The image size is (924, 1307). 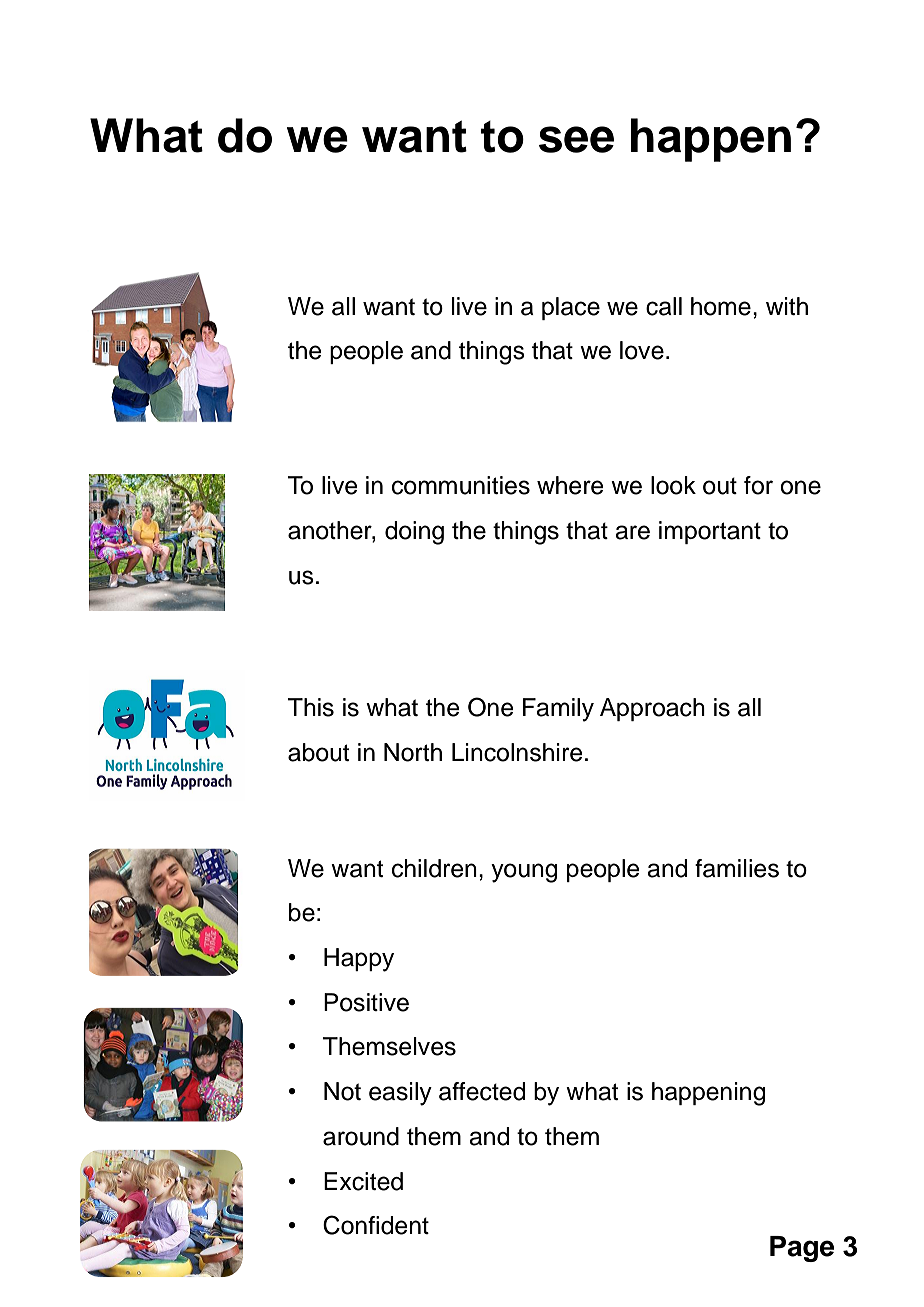 What do you see at coordinates (414, 533) in the document?
I see `doing` at bounding box center [414, 533].
